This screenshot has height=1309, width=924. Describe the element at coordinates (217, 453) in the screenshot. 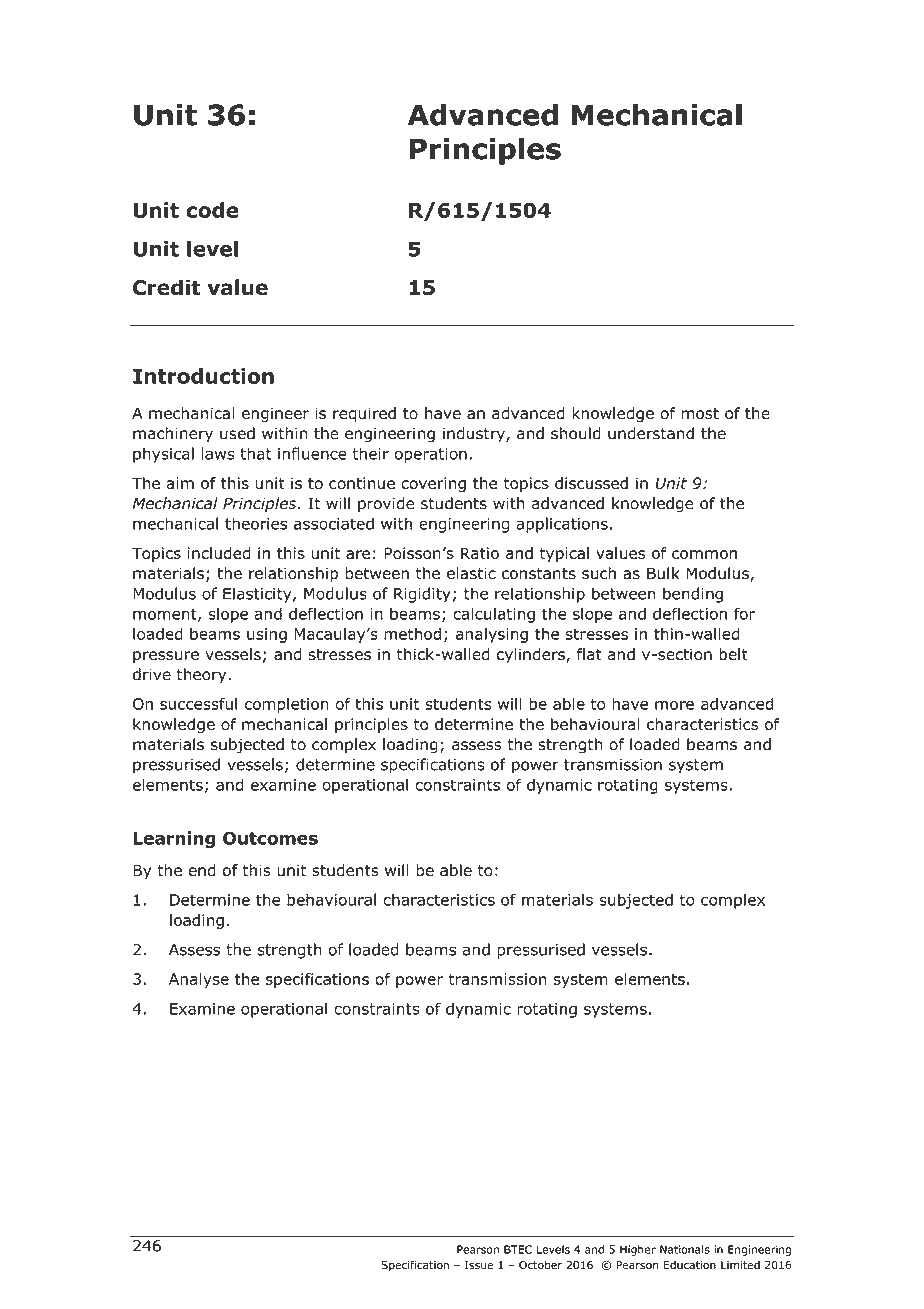

I see `laws` at that location.
